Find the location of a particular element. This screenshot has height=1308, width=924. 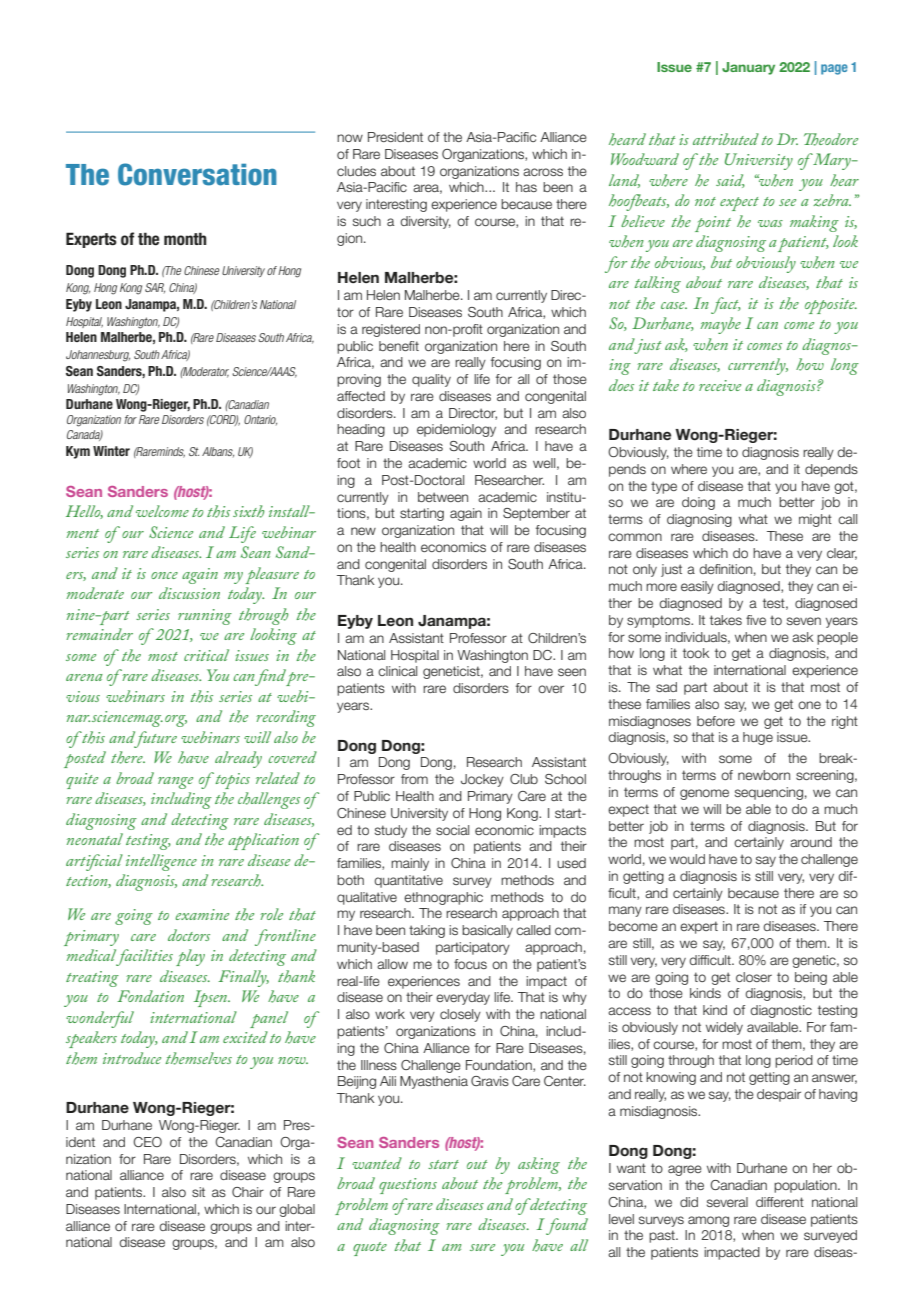

closer is located at coordinates (754, 977).
